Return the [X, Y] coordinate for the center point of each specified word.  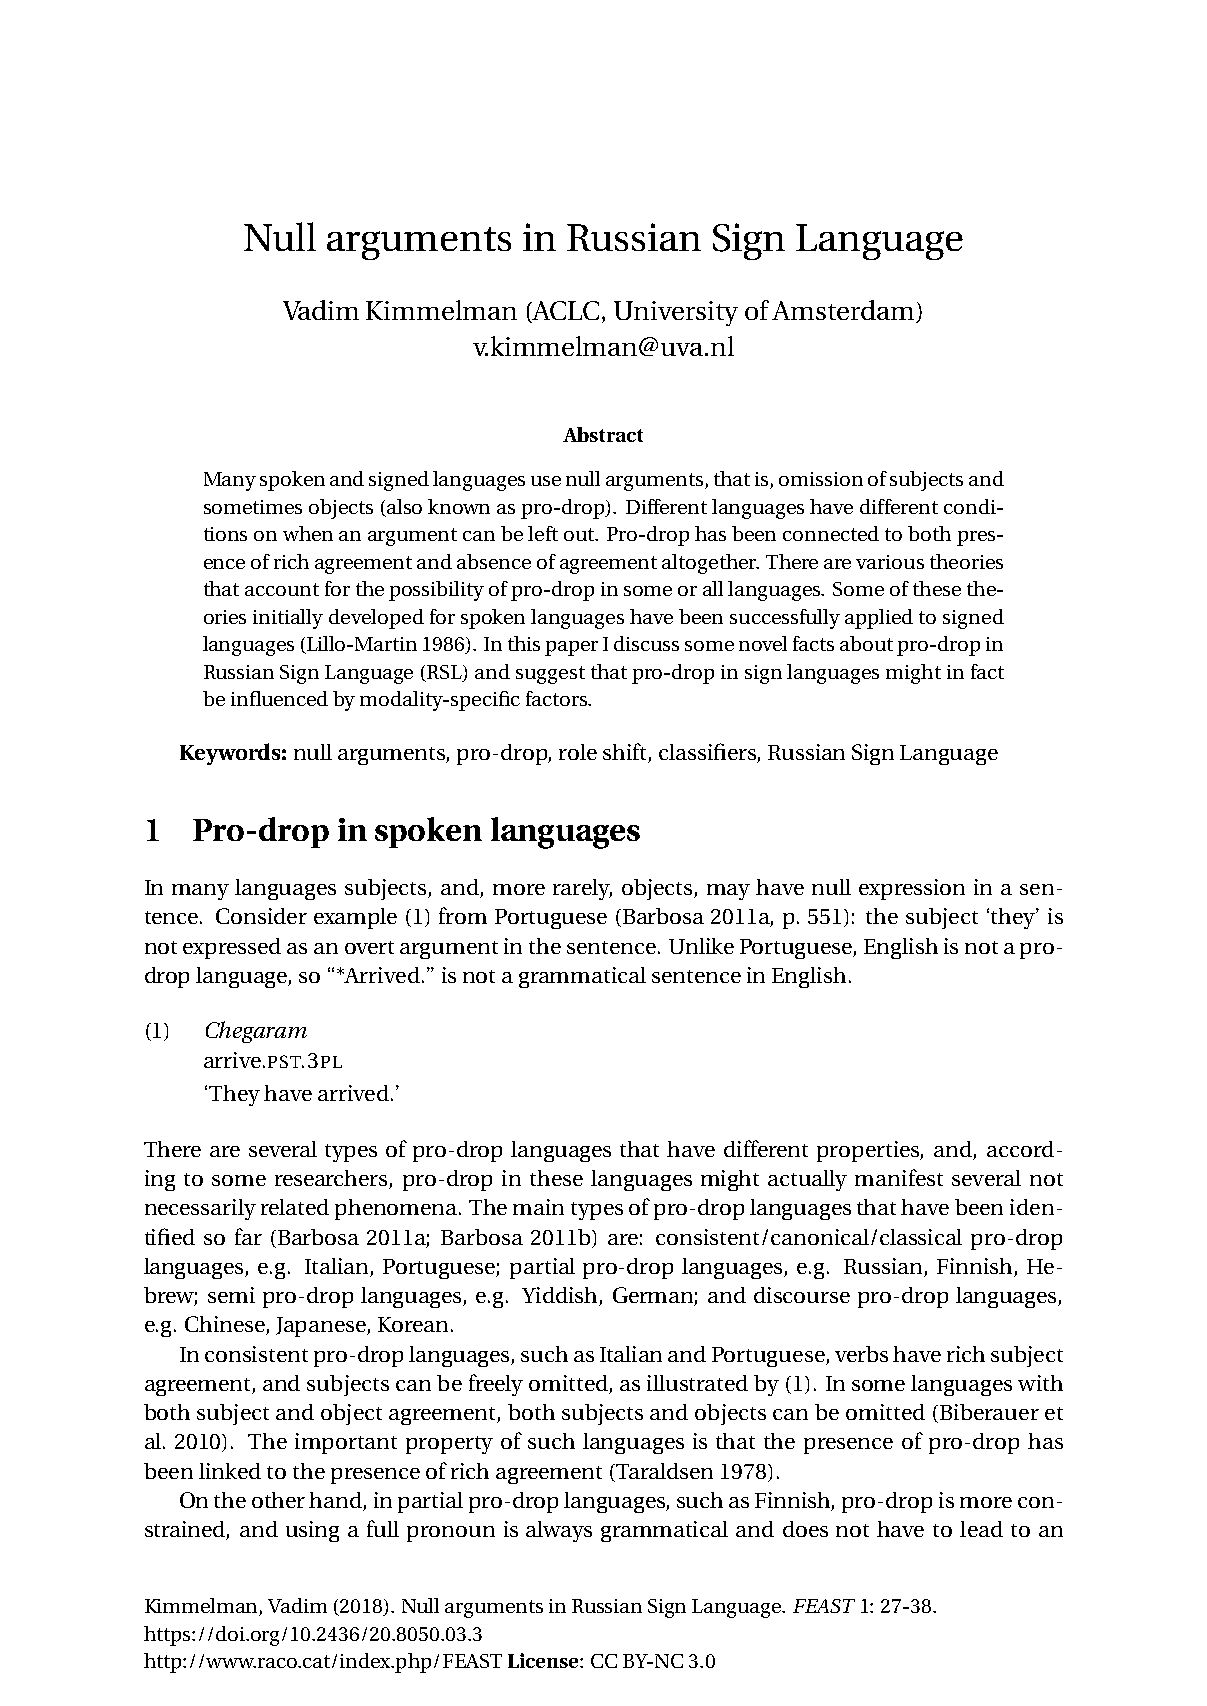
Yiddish [561, 1296]
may [728, 892]
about [866, 643]
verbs [861, 1354]
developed [376, 619]
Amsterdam [844, 311]
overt [369, 947]
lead [981, 1529]
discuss [646, 643]
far [248, 1236]
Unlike [701, 946]
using [312, 1531]
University [676, 313]
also [404, 506]
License [544, 1660]
